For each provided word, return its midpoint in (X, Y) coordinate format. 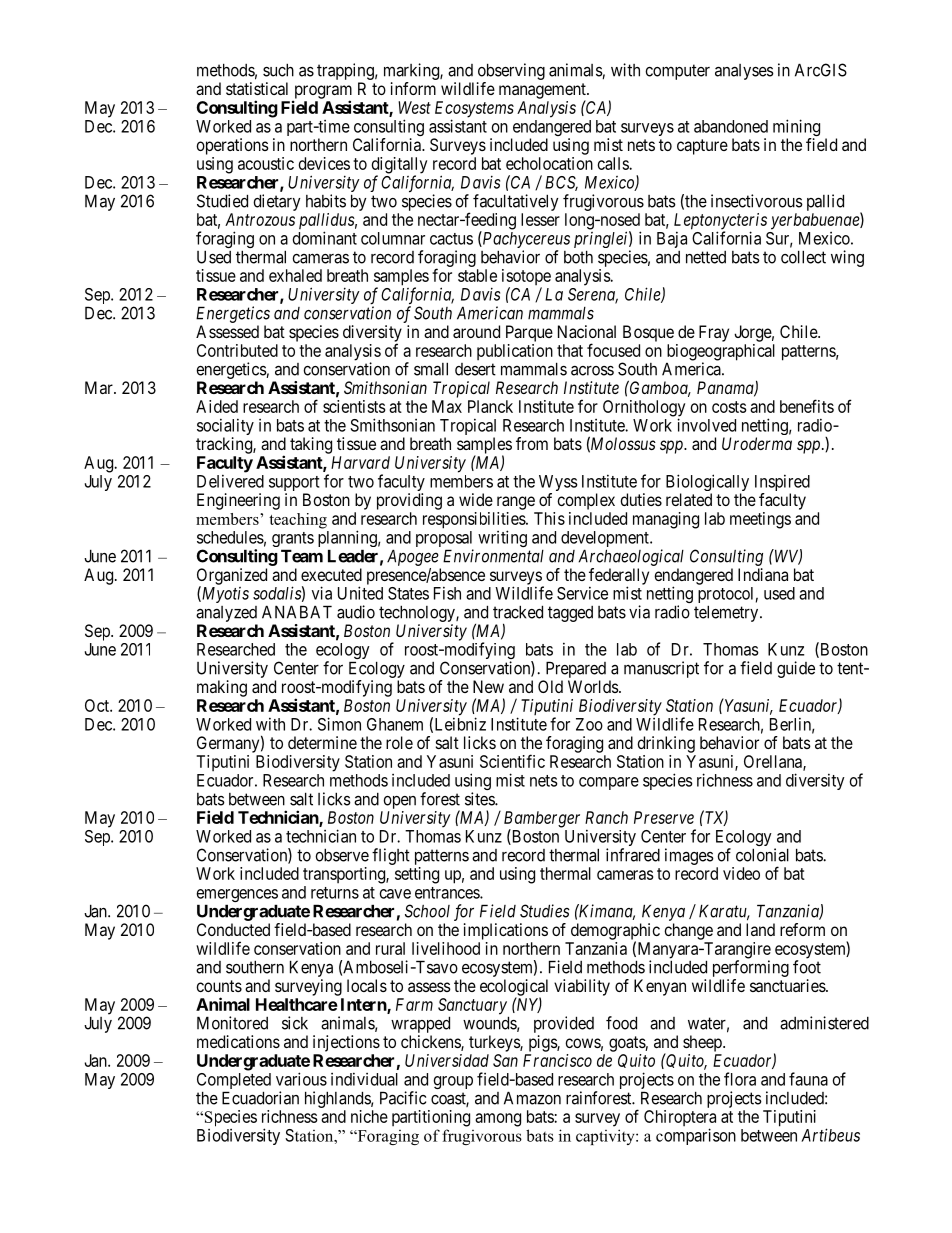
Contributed (237, 350)
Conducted (233, 929)
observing (511, 73)
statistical (257, 88)
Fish (447, 593)
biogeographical (721, 353)
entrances (448, 893)
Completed (234, 1082)
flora (740, 1079)
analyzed (226, 614)
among (498, 1120)
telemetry (727, 613)
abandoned (731, 126)
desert (475, 369)
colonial (762, 855)
